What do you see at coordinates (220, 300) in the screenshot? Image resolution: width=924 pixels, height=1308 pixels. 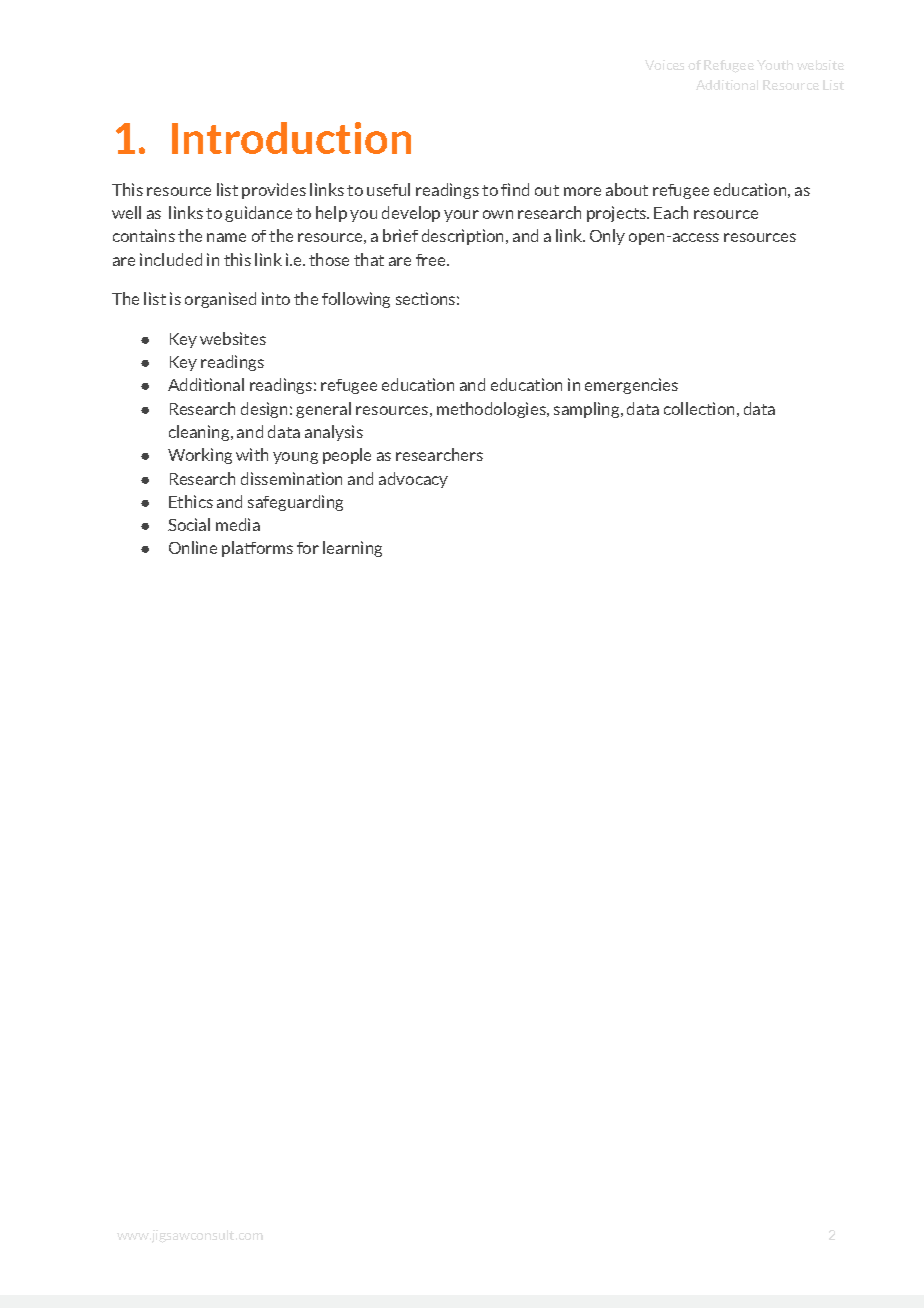 I see `organised` at bounding box center [220, 300].
